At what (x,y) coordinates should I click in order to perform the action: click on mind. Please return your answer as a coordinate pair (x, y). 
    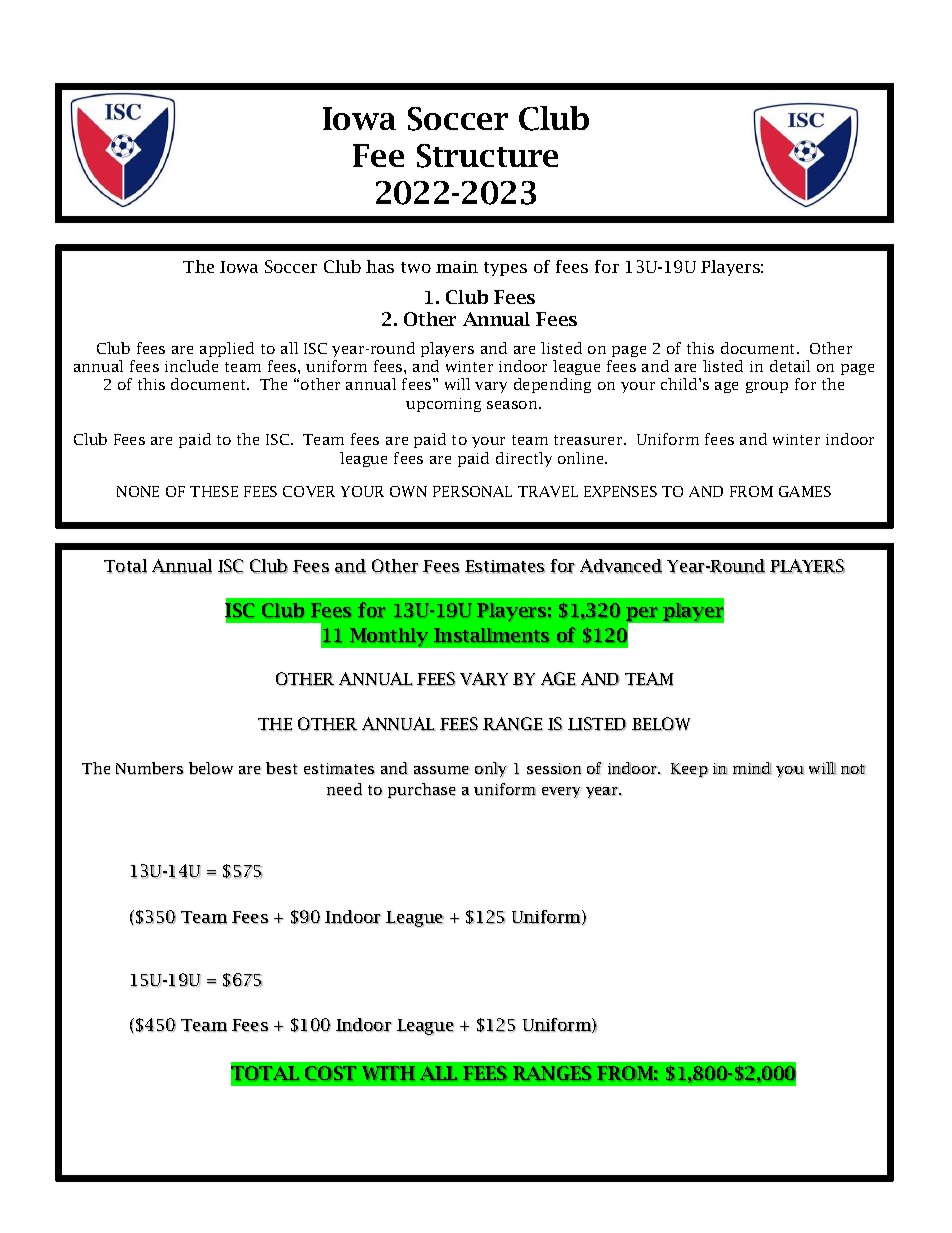
    Looking at the image, I should click on (752, 768).
